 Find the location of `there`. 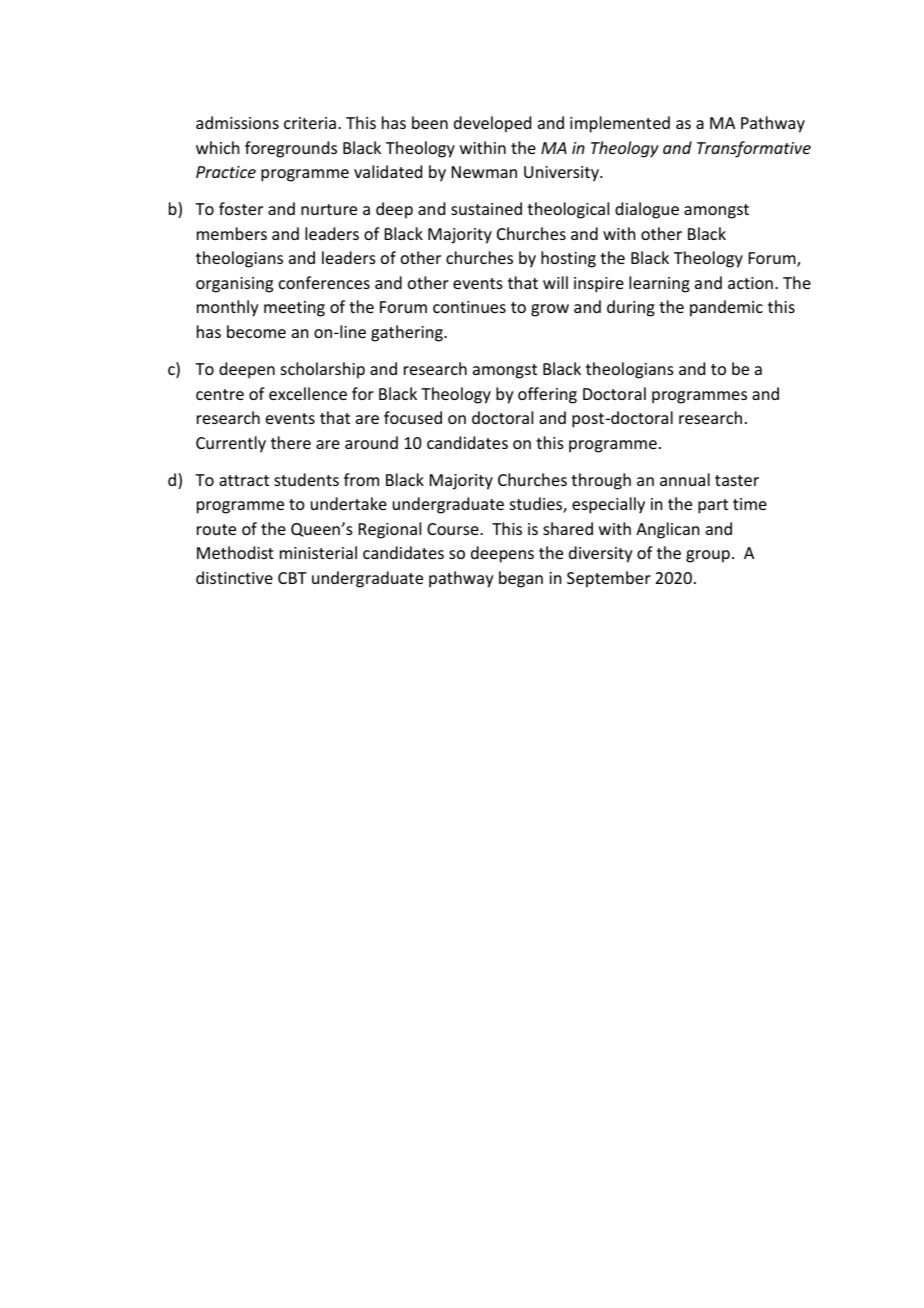

there is located at coordinates (291, 442).
